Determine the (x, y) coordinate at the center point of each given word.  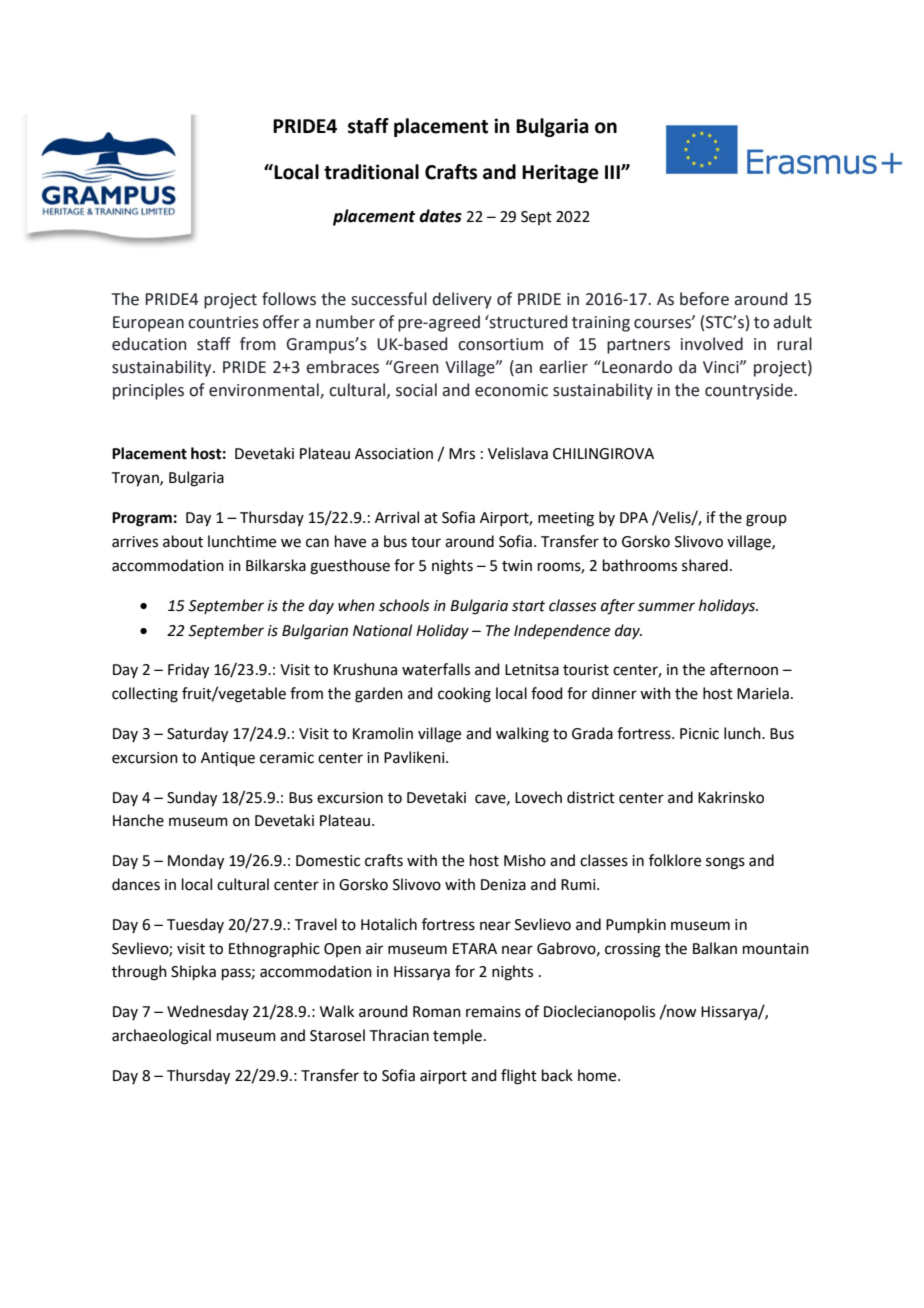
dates (440, 216)
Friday (188, 671)
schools (404, 605)
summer (666, 607)
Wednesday (208, 1012)
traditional (371, 172)
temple (457, 1036)
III (613, 172)
